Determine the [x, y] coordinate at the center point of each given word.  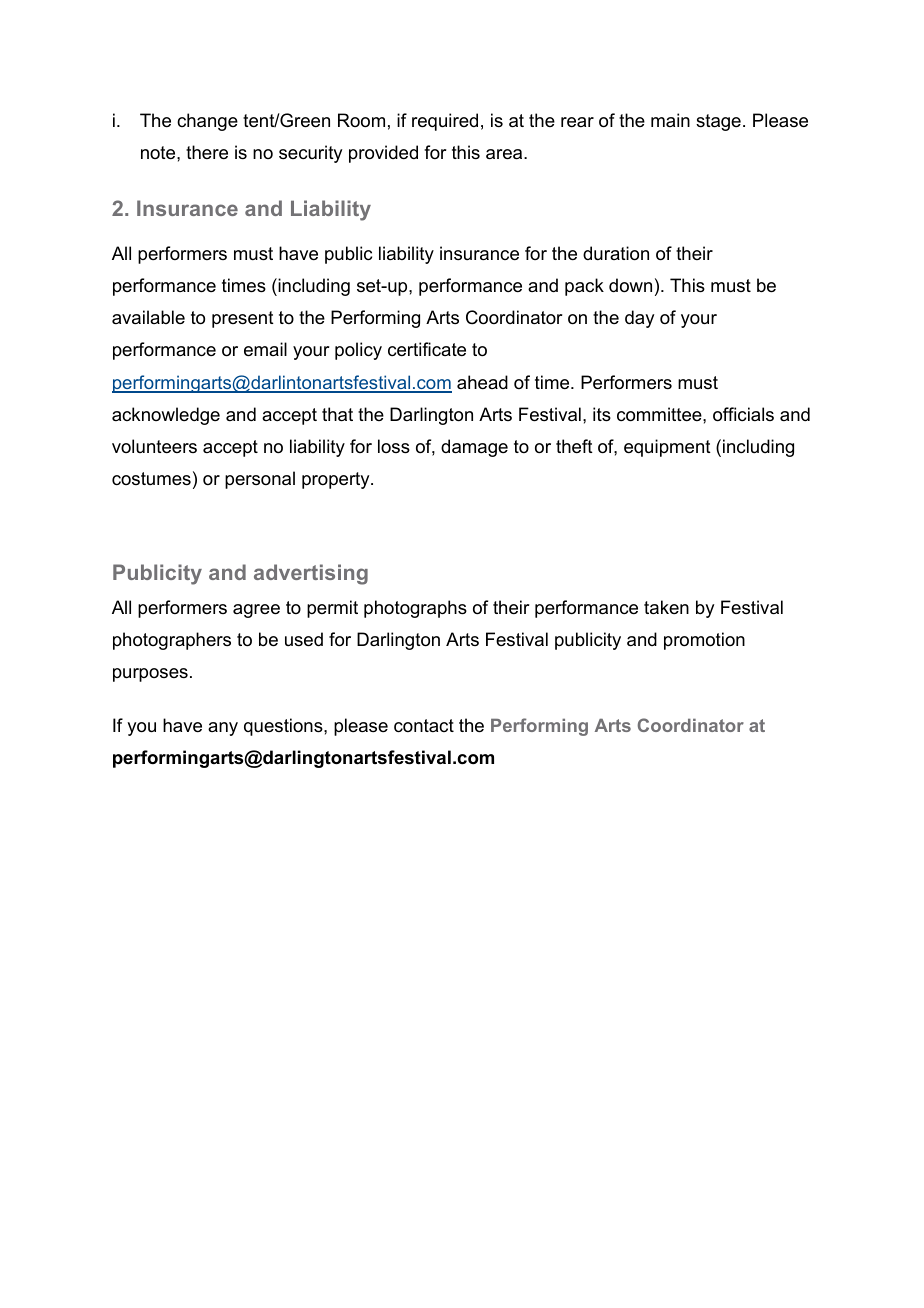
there [207, 152]
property [337, 480]
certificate [427, 349]
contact [424, 726]
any [223, 729]
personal [260, 480]
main [670, 120]
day [639, 319]
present [243, 319]
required [445, 122]
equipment [667, 448]
